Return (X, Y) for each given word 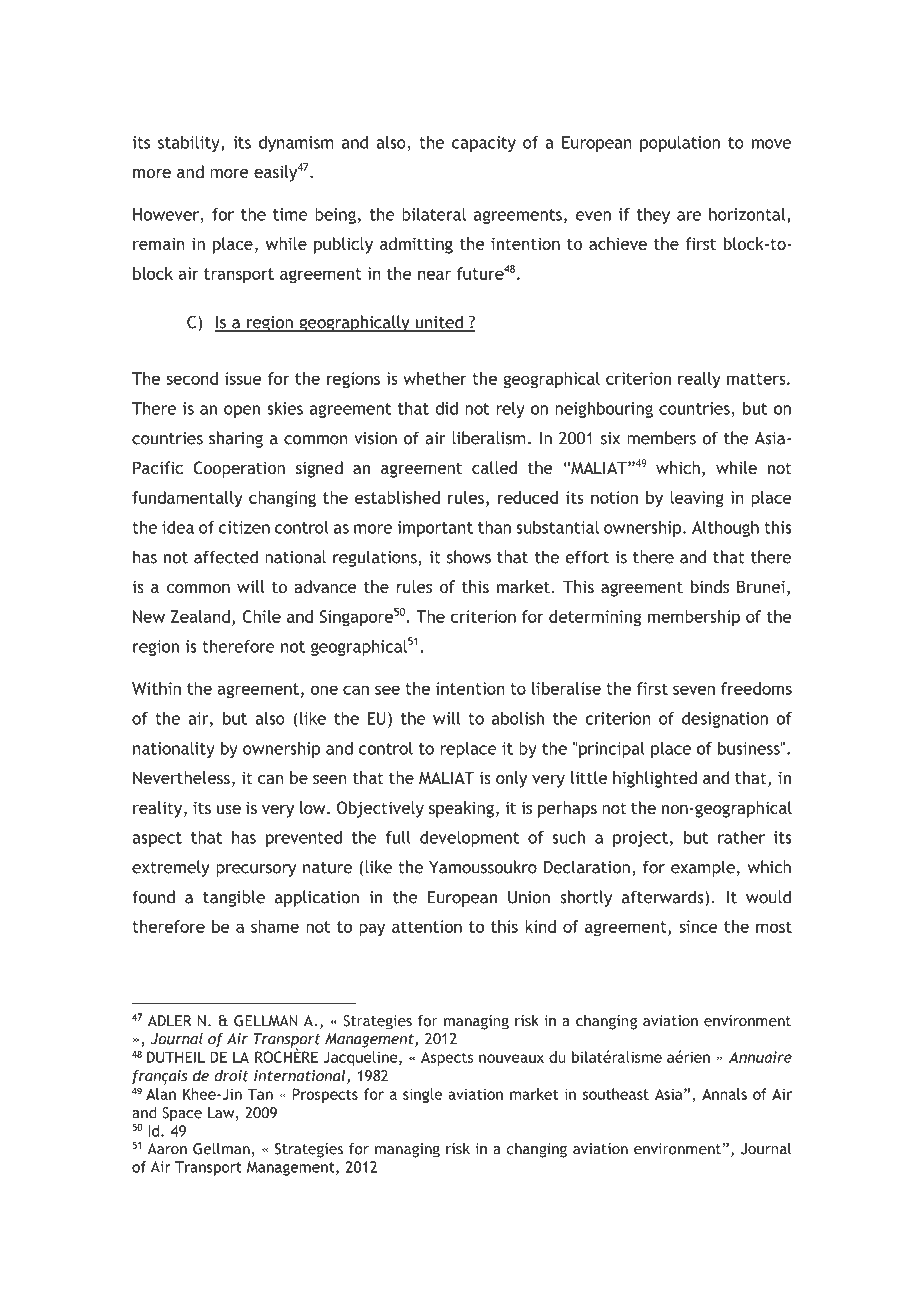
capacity (484, 144)
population (680, 144)
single (422, 1095)
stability (190, 144)
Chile (262, 616)
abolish (518, 718)
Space (182, 1114)
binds (710, 586)
